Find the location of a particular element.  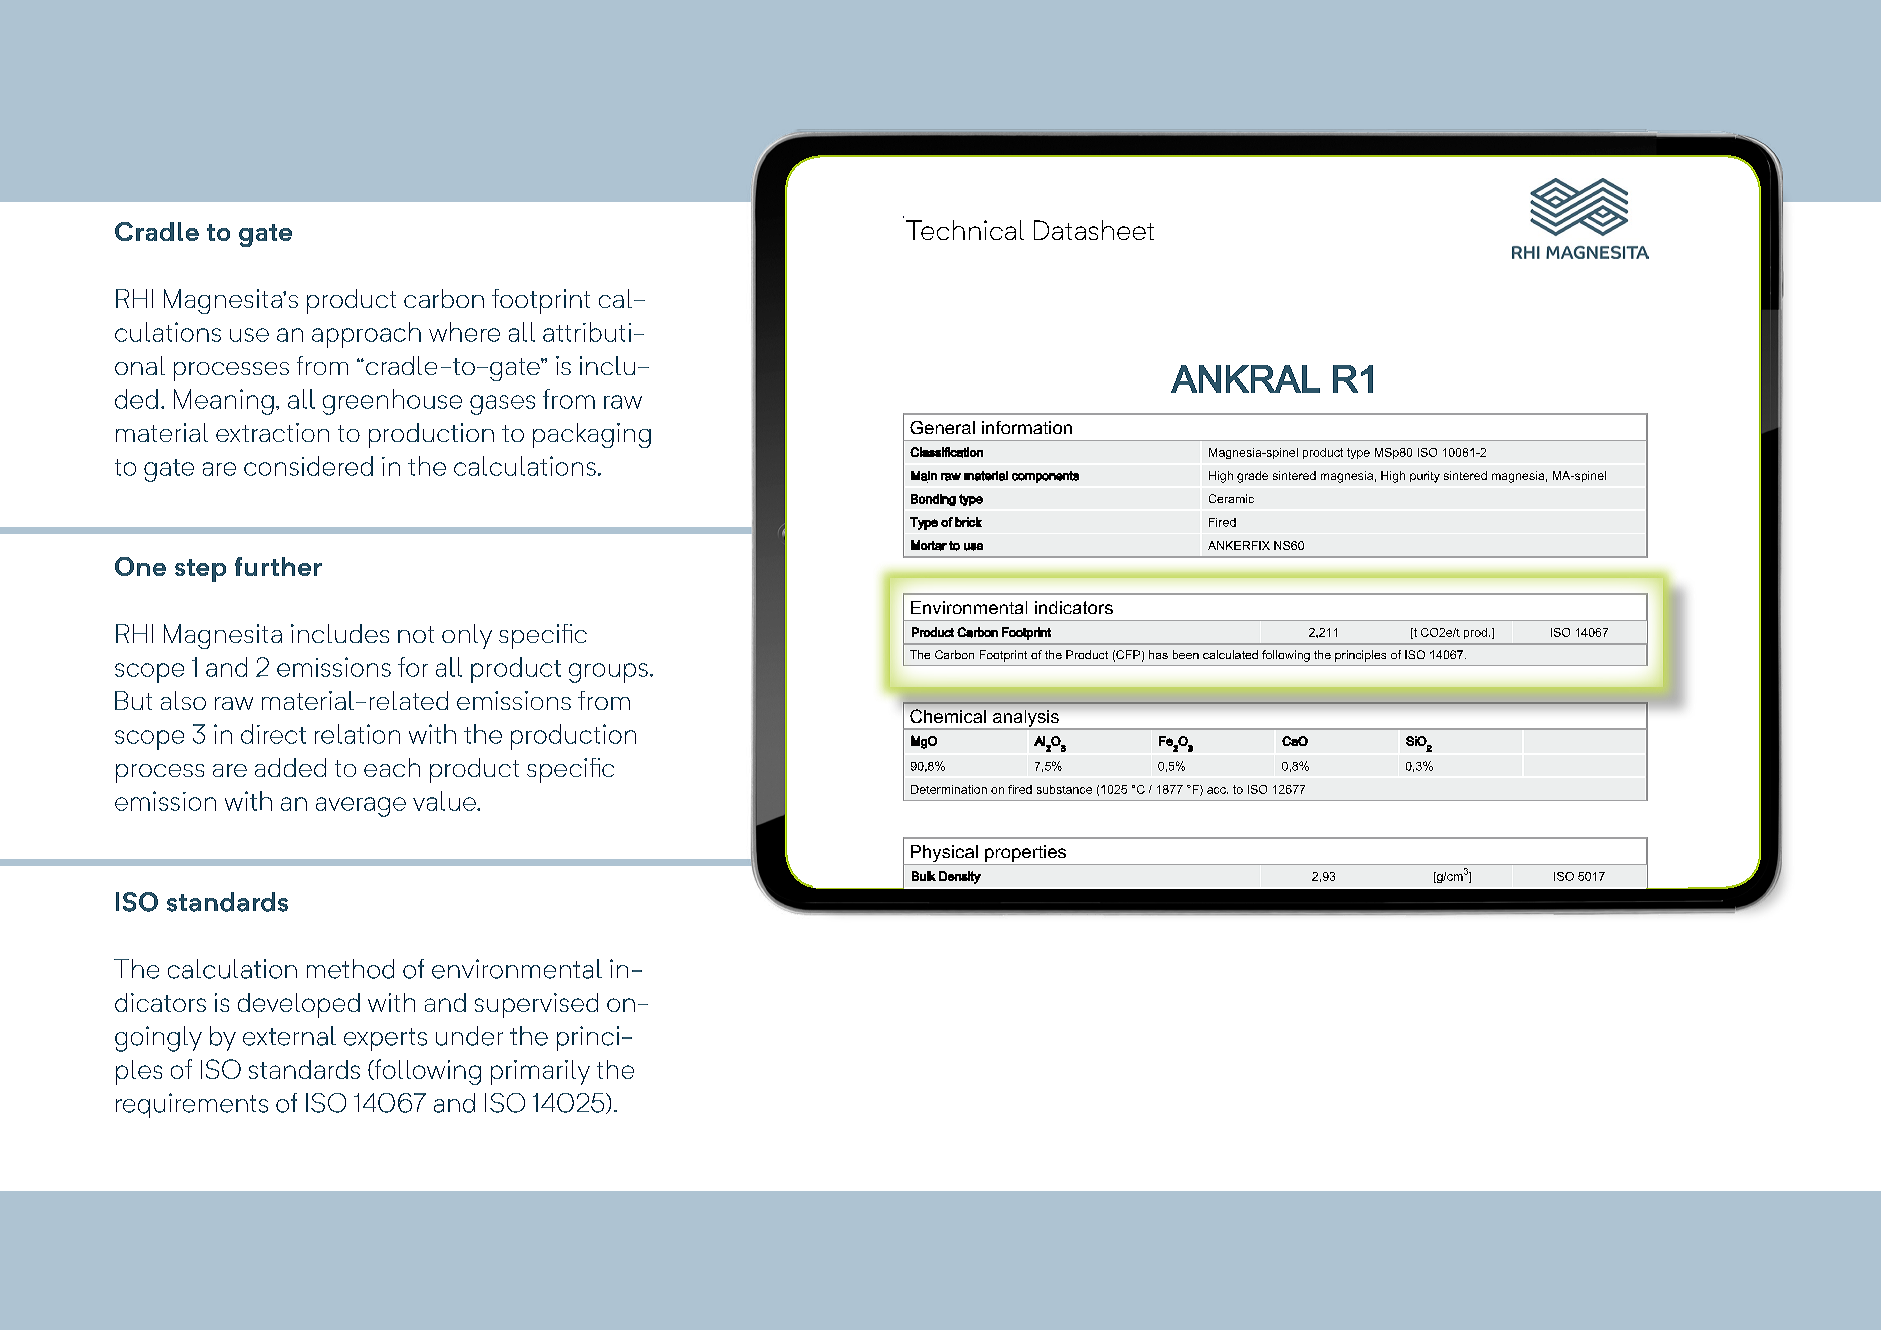

average is located at coordinates (361, 807).
